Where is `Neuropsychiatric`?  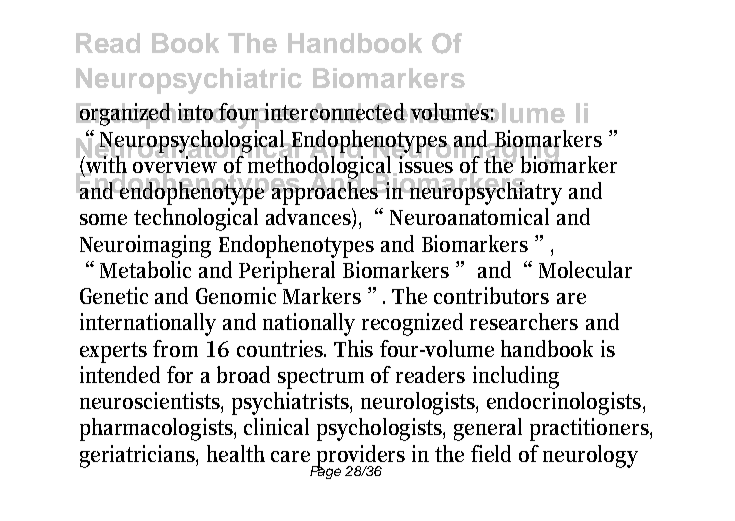
Neuropsychiatric is located at coordinates (189, 81).
